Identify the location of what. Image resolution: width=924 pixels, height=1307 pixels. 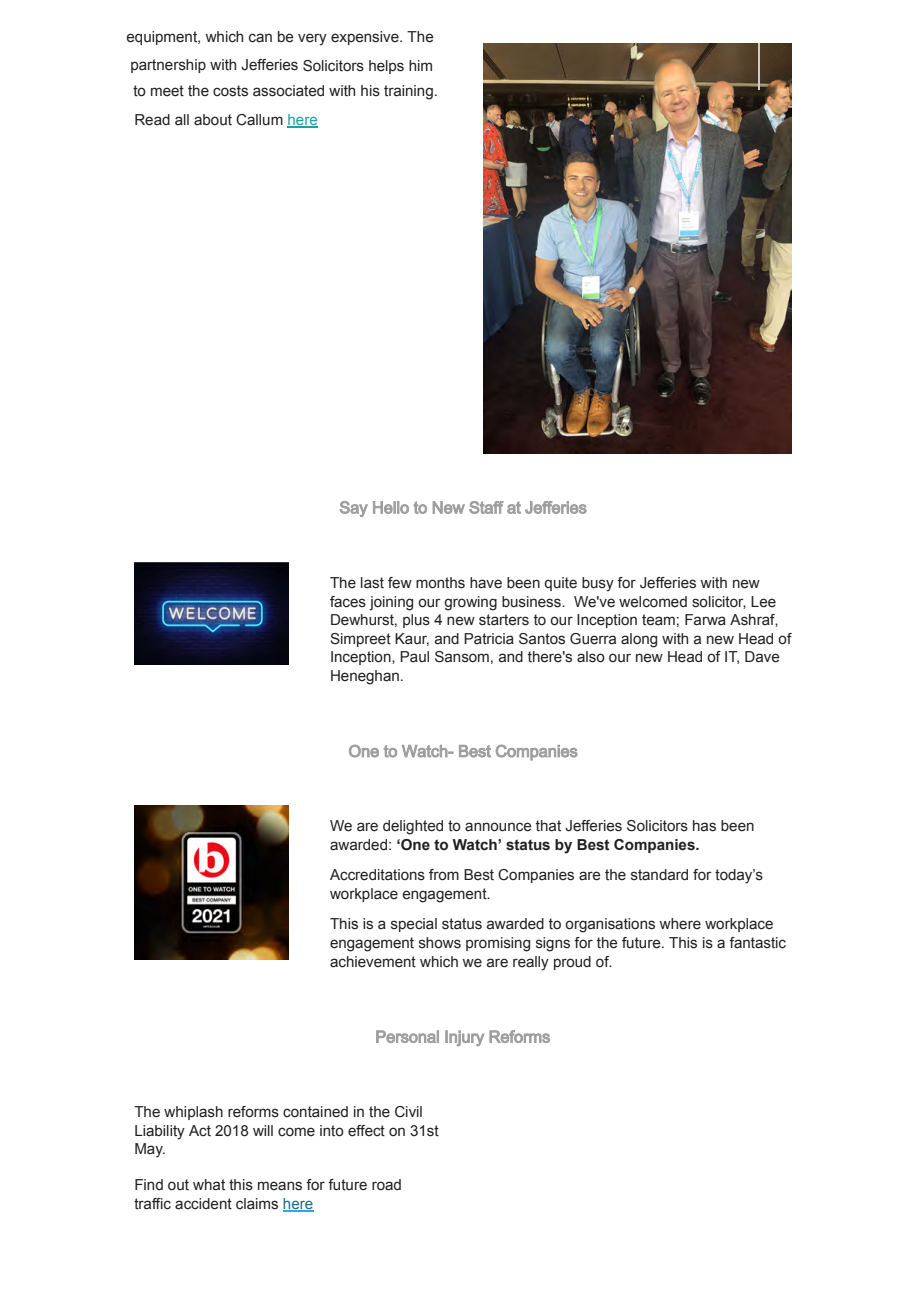
(209, 1185).
